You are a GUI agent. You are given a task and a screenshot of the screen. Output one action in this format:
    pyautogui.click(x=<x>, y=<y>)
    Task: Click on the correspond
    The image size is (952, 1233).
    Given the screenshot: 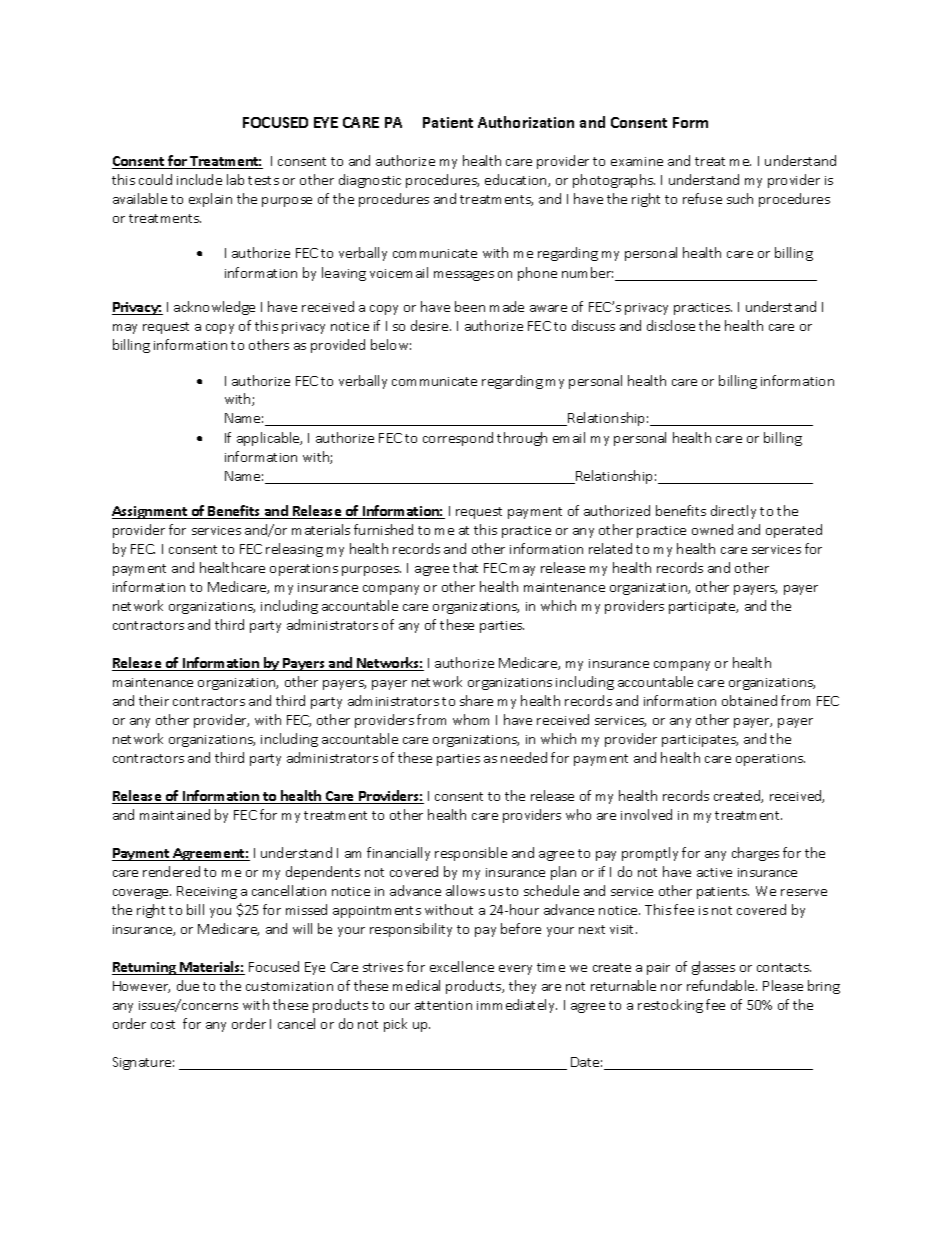 What is the action you would take?
    pyautogui.click(x=458, y=439)
